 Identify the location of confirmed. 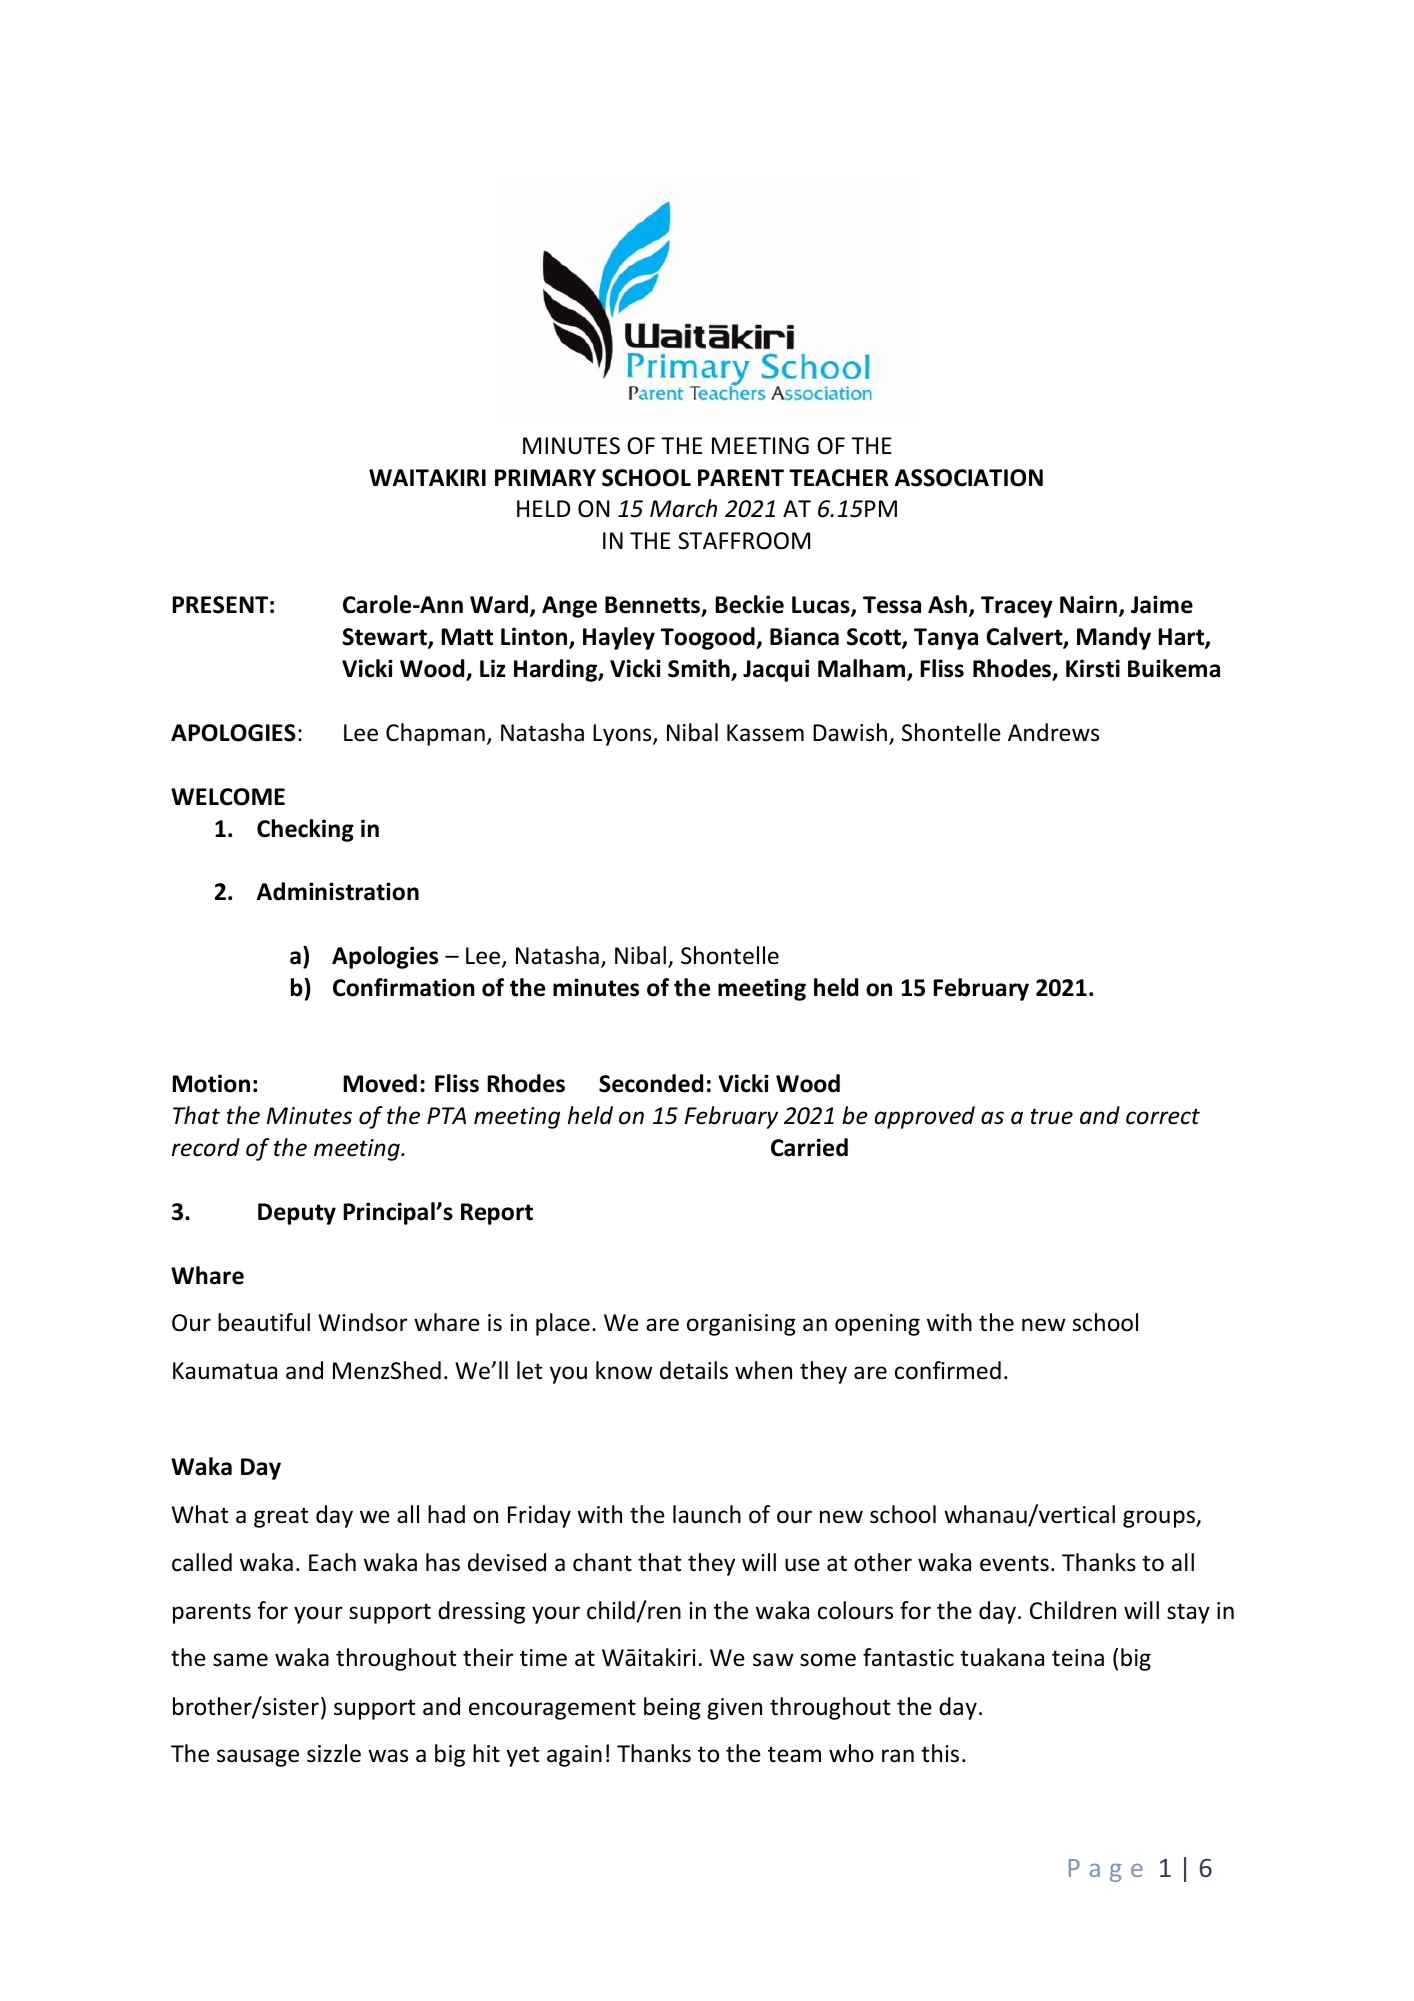
(948, 1370).
